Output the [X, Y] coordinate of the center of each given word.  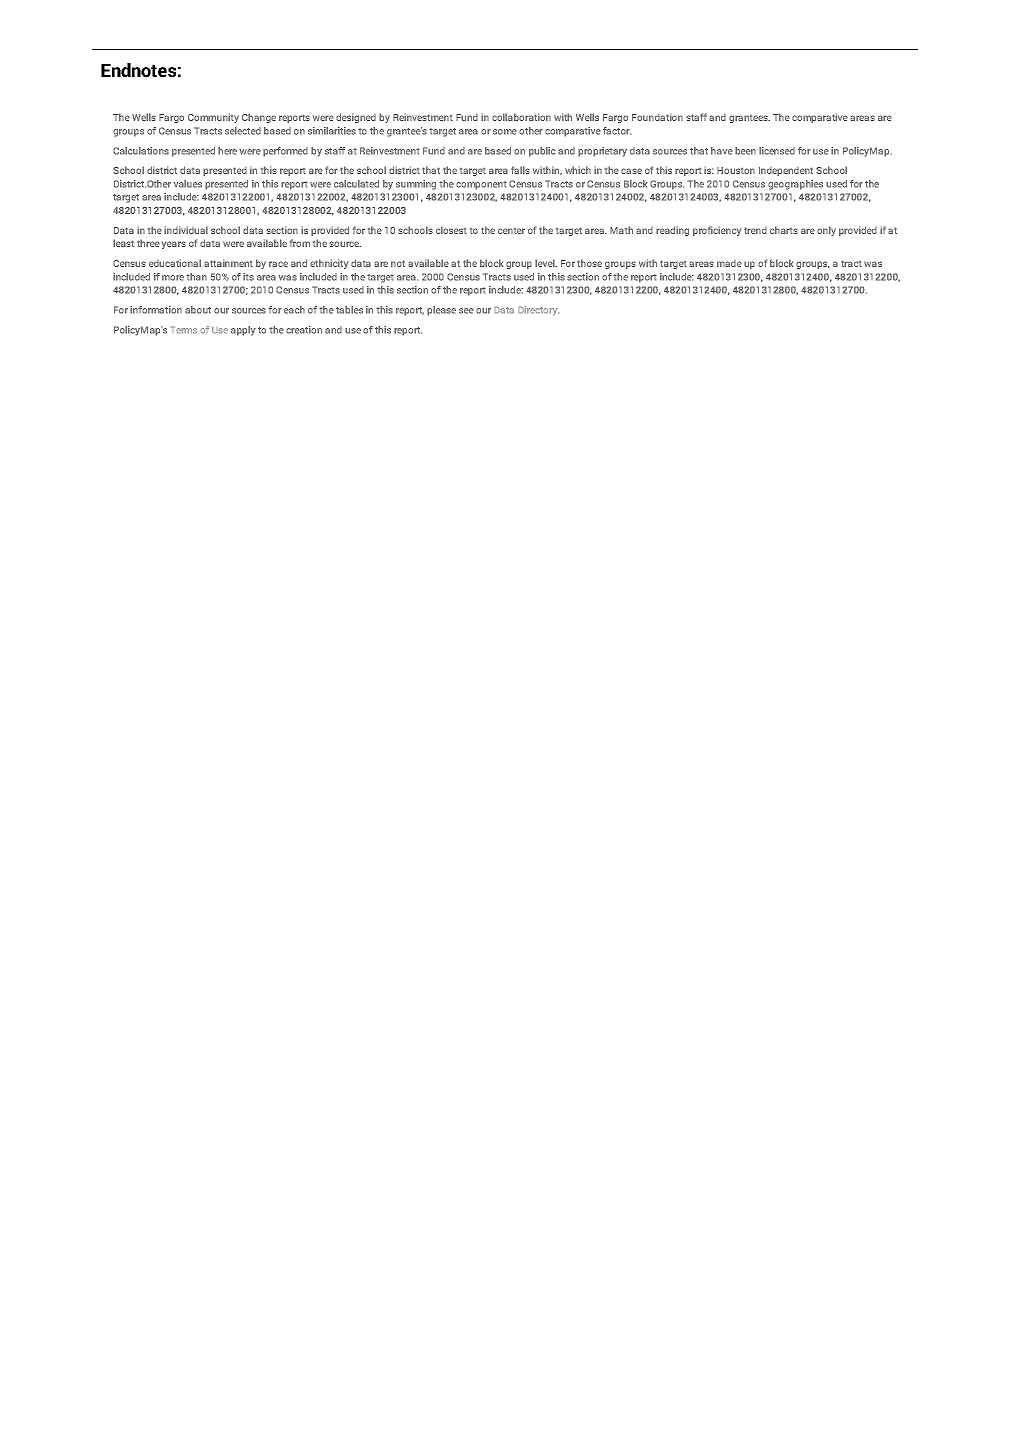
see [466, 311]
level [546, 263]
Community [213, 118]
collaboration [521, 117]
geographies [795, 185]
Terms [183, 330]
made [729, 263]
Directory [538, 311]
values [188, 184]
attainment [228, 263]
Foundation [657, 117]
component [481, 185]
